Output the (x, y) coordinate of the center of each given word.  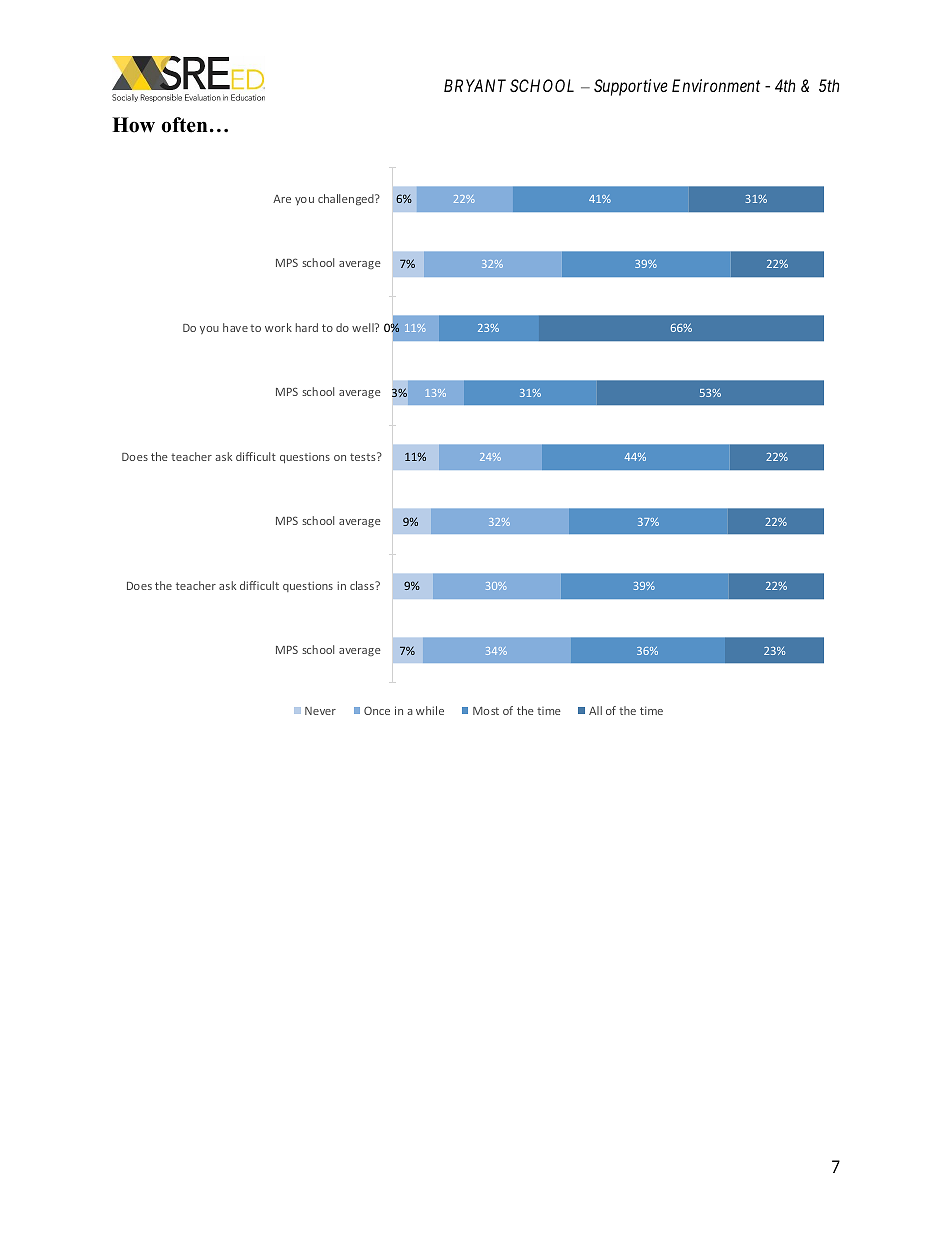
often (185, 125)
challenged (347, 200)
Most (486, 711)
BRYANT (475, 85)
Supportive (631, 87)
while (430, 710)
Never (320, 711)
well (364, 327)
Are (282, 199)
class (363, 585)
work (278, 327)
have (235, 327)
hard (307, 327)
